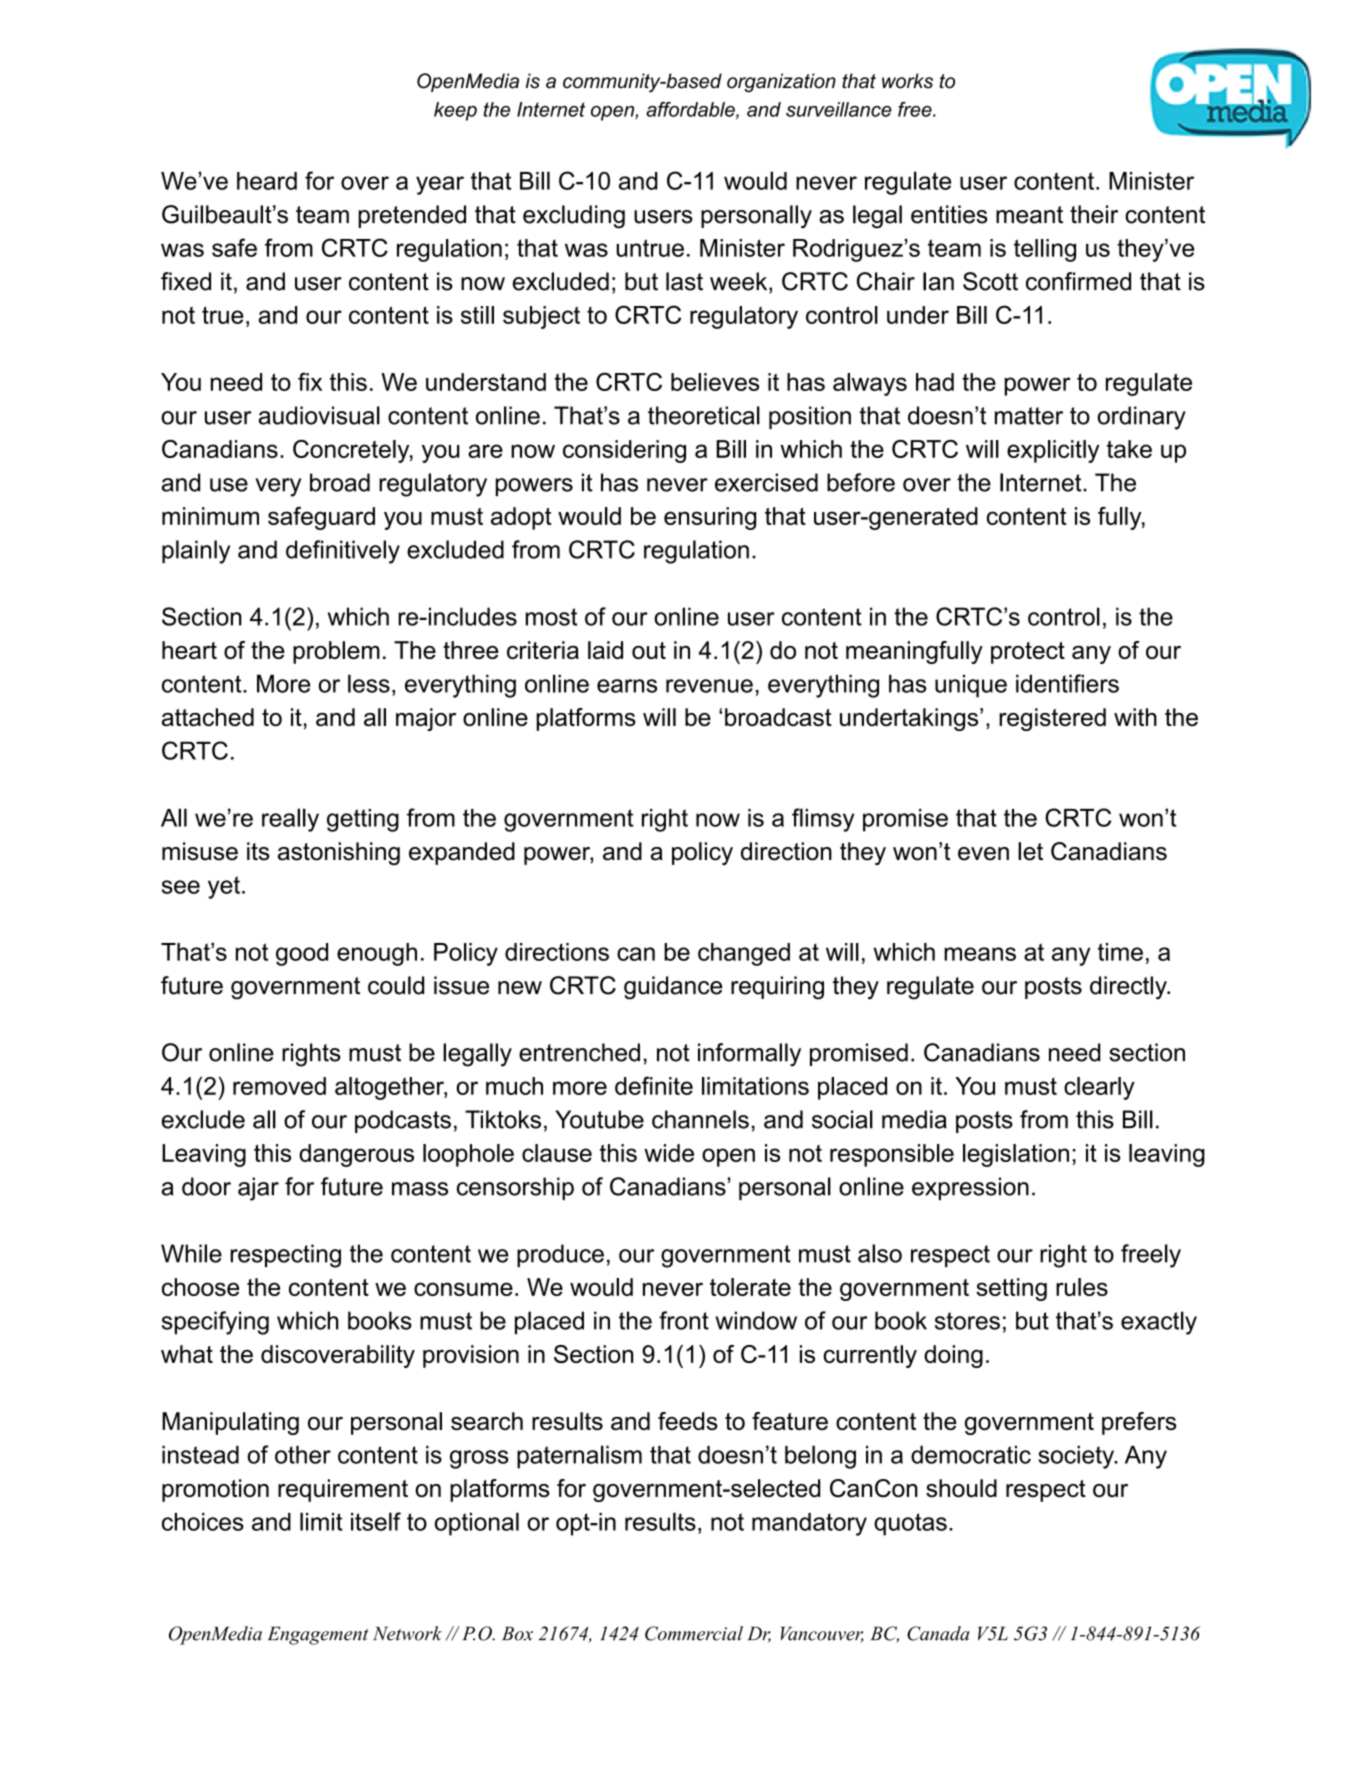 Image resolution: width=1368 pixels, height=1770 pixels. What do you see at coordinates (318, 1636) in the document?
I see `Engagement` at bounding box center [318, 1636].
